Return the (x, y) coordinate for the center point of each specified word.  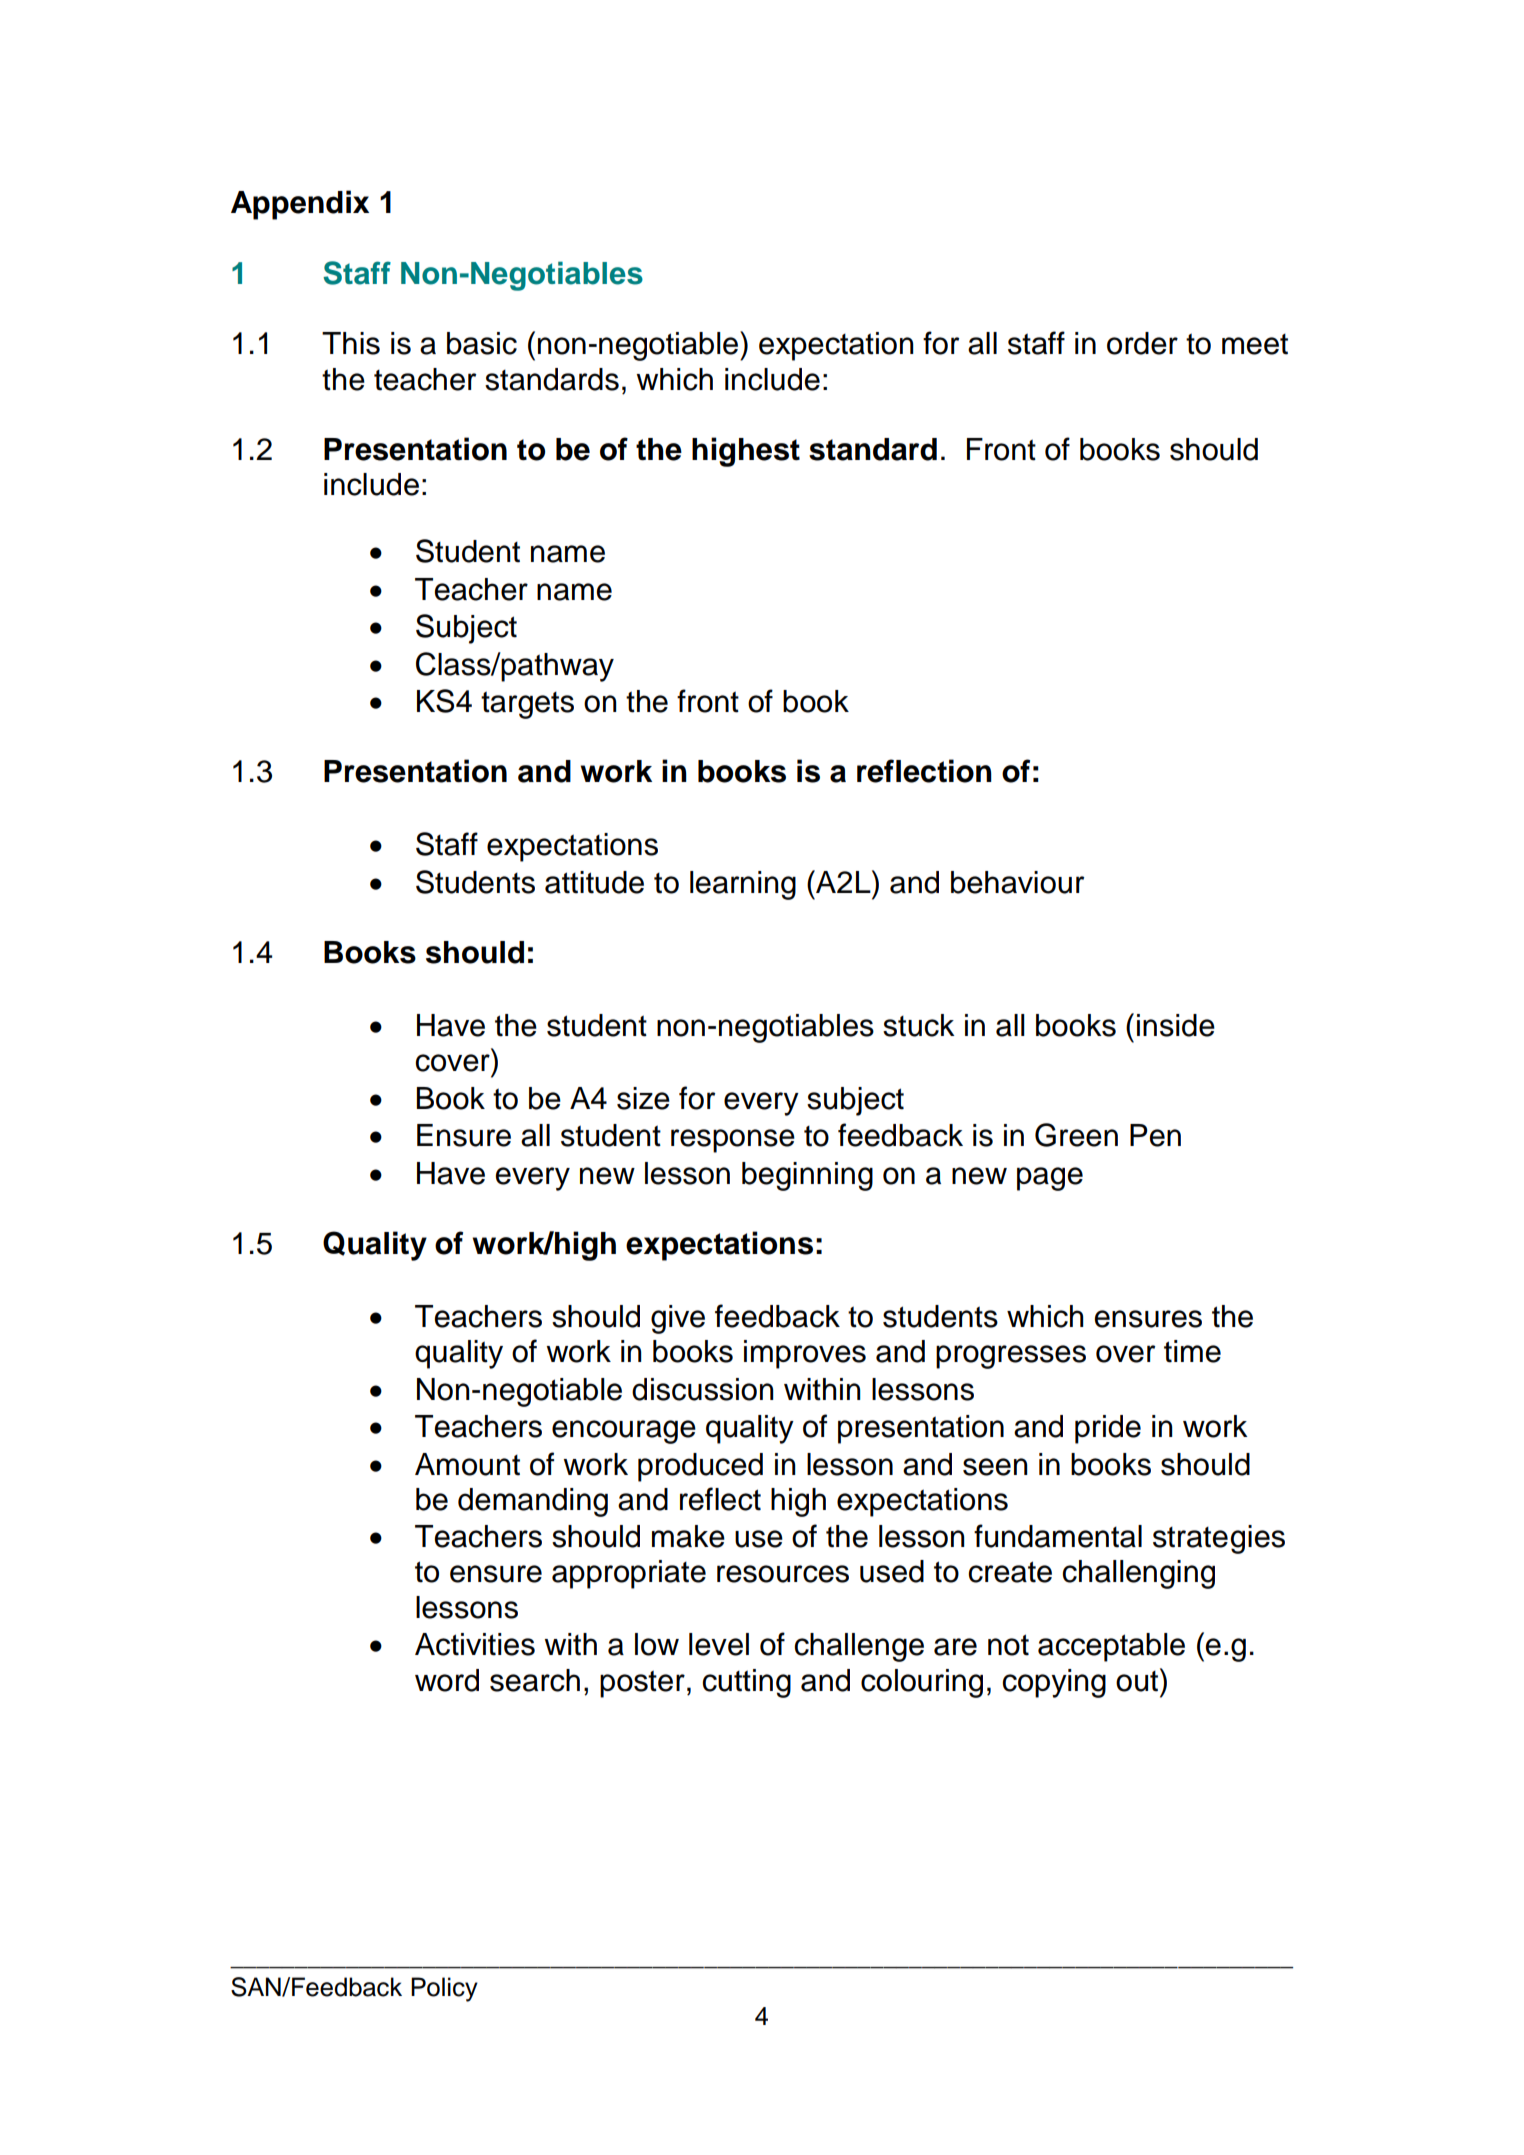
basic (482, 343)
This (351, 343)
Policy (444, 1989)
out (1138, 1680)
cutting (746, 1683)
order (1142, 343)
